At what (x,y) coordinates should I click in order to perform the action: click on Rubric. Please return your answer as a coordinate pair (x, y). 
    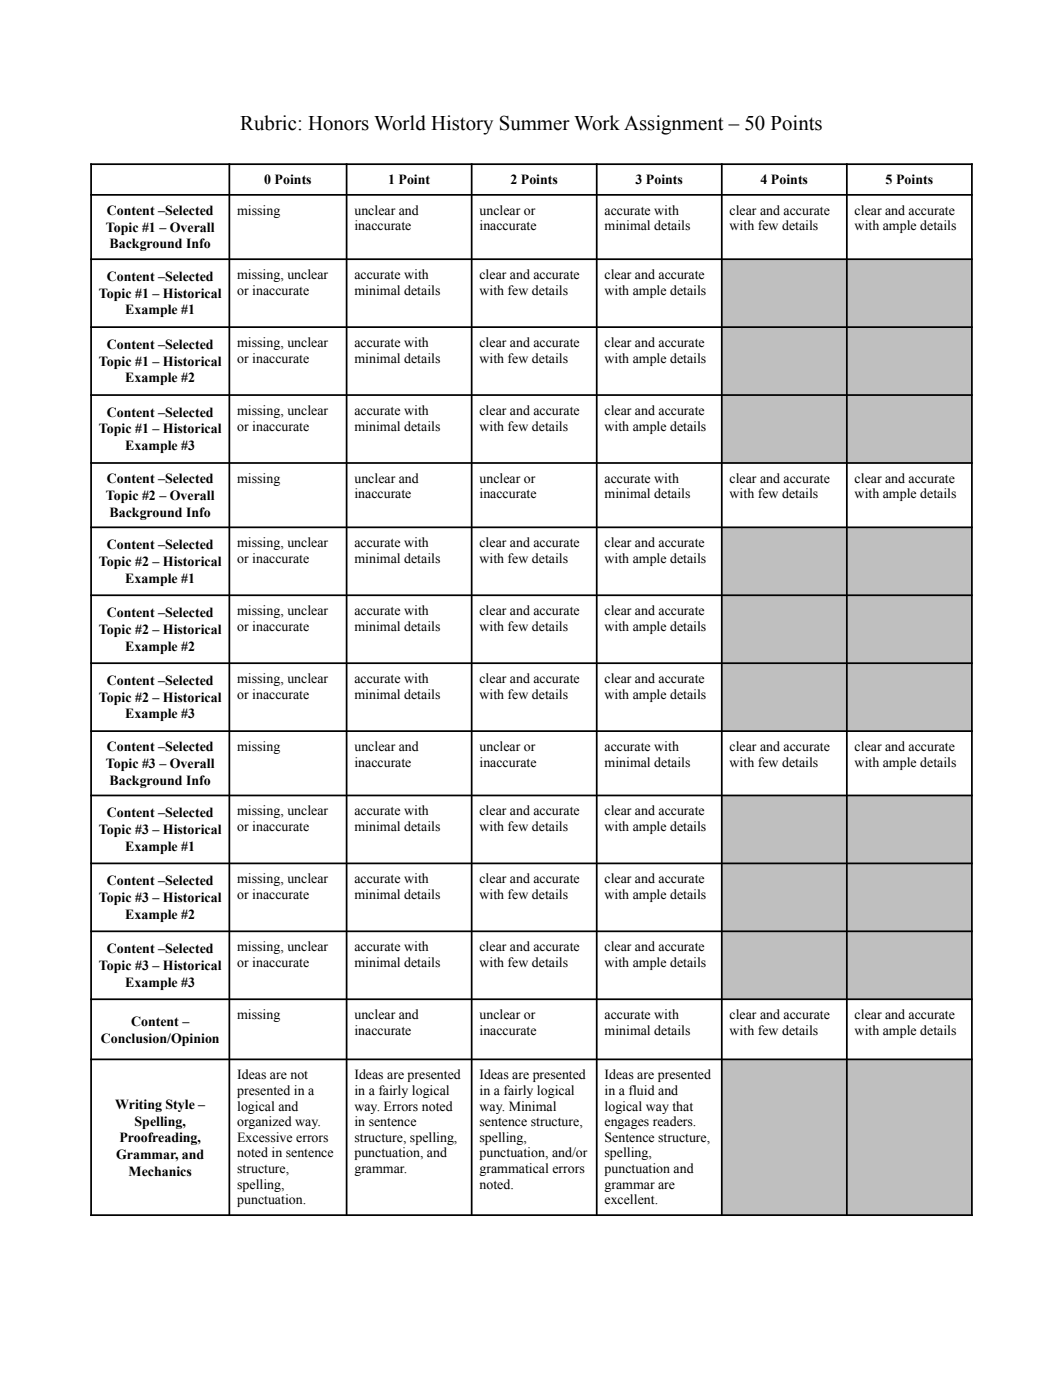
    Looking at the image, I should click on (269, 123).
